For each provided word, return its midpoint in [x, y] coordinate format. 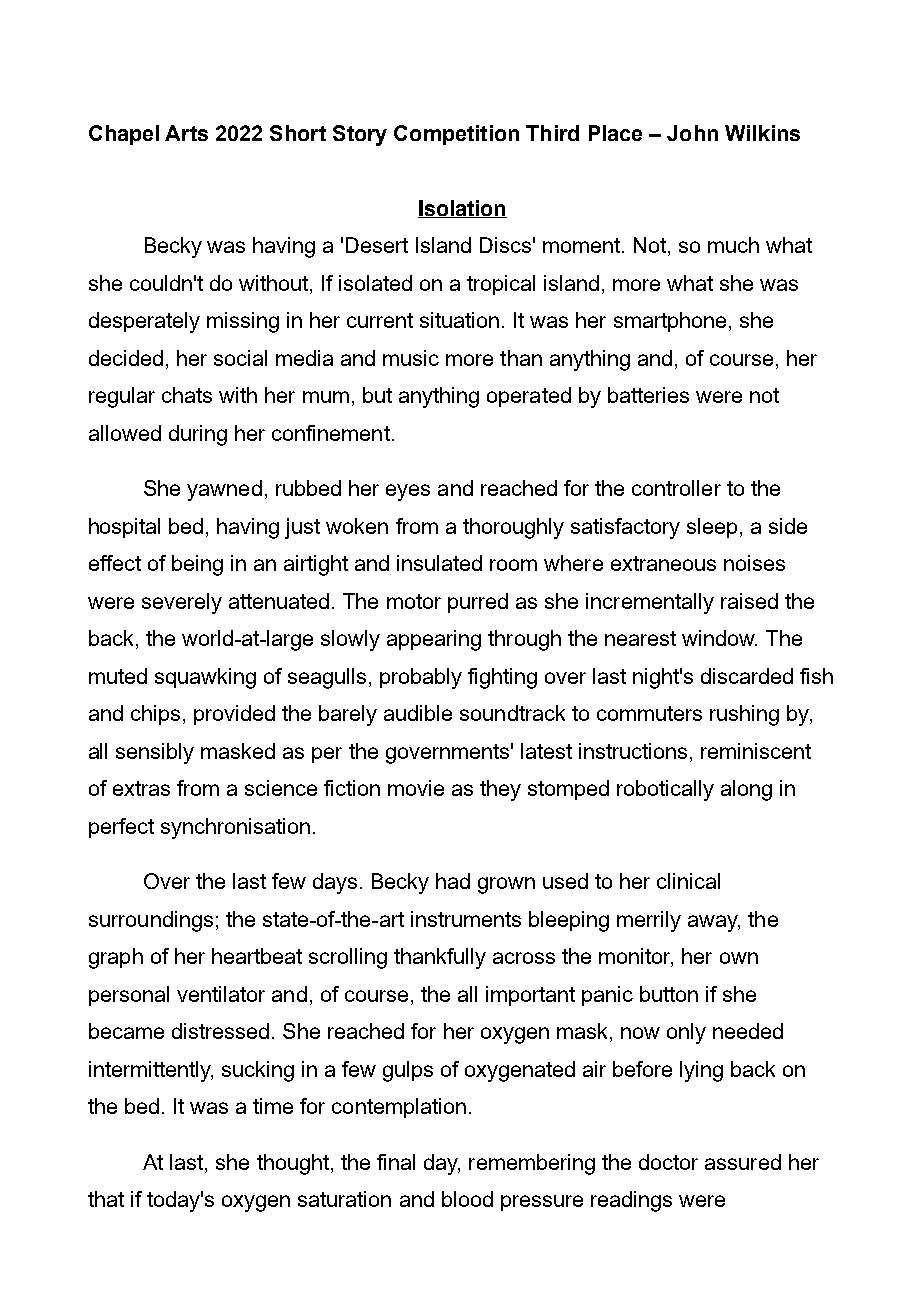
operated [529, 397]
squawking [205, 678]
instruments [466, 919]
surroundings [151, 921]
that [106, 1199]
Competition [456, 135]
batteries [648, 395]
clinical [688, 881]
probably [421, 678]
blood [467, 1199]
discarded [747, 676]
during [198, 435]
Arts [186, 133]
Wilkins [762, 133]
